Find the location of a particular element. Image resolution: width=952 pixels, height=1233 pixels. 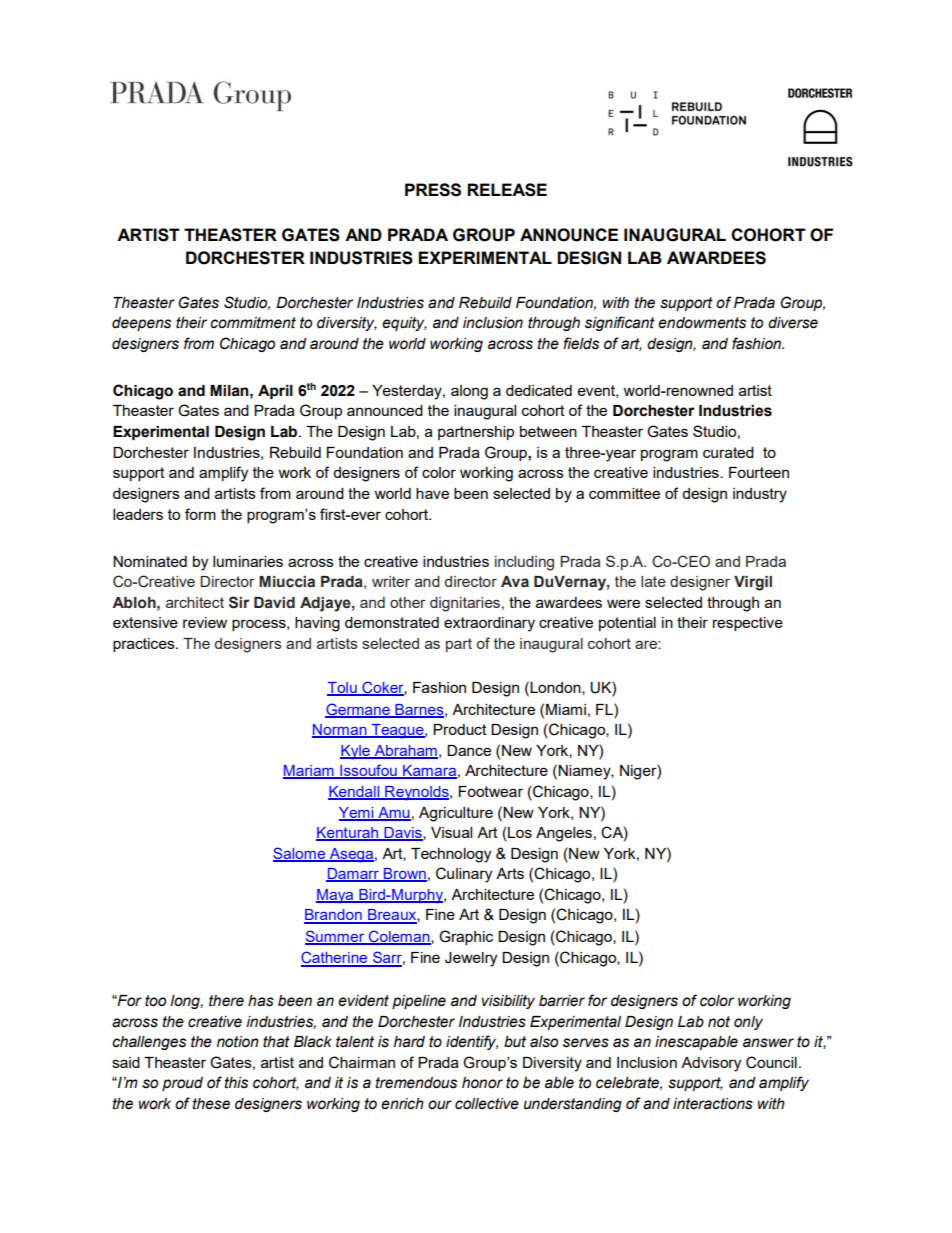

dedicated is located at coordinates (539, 390).
